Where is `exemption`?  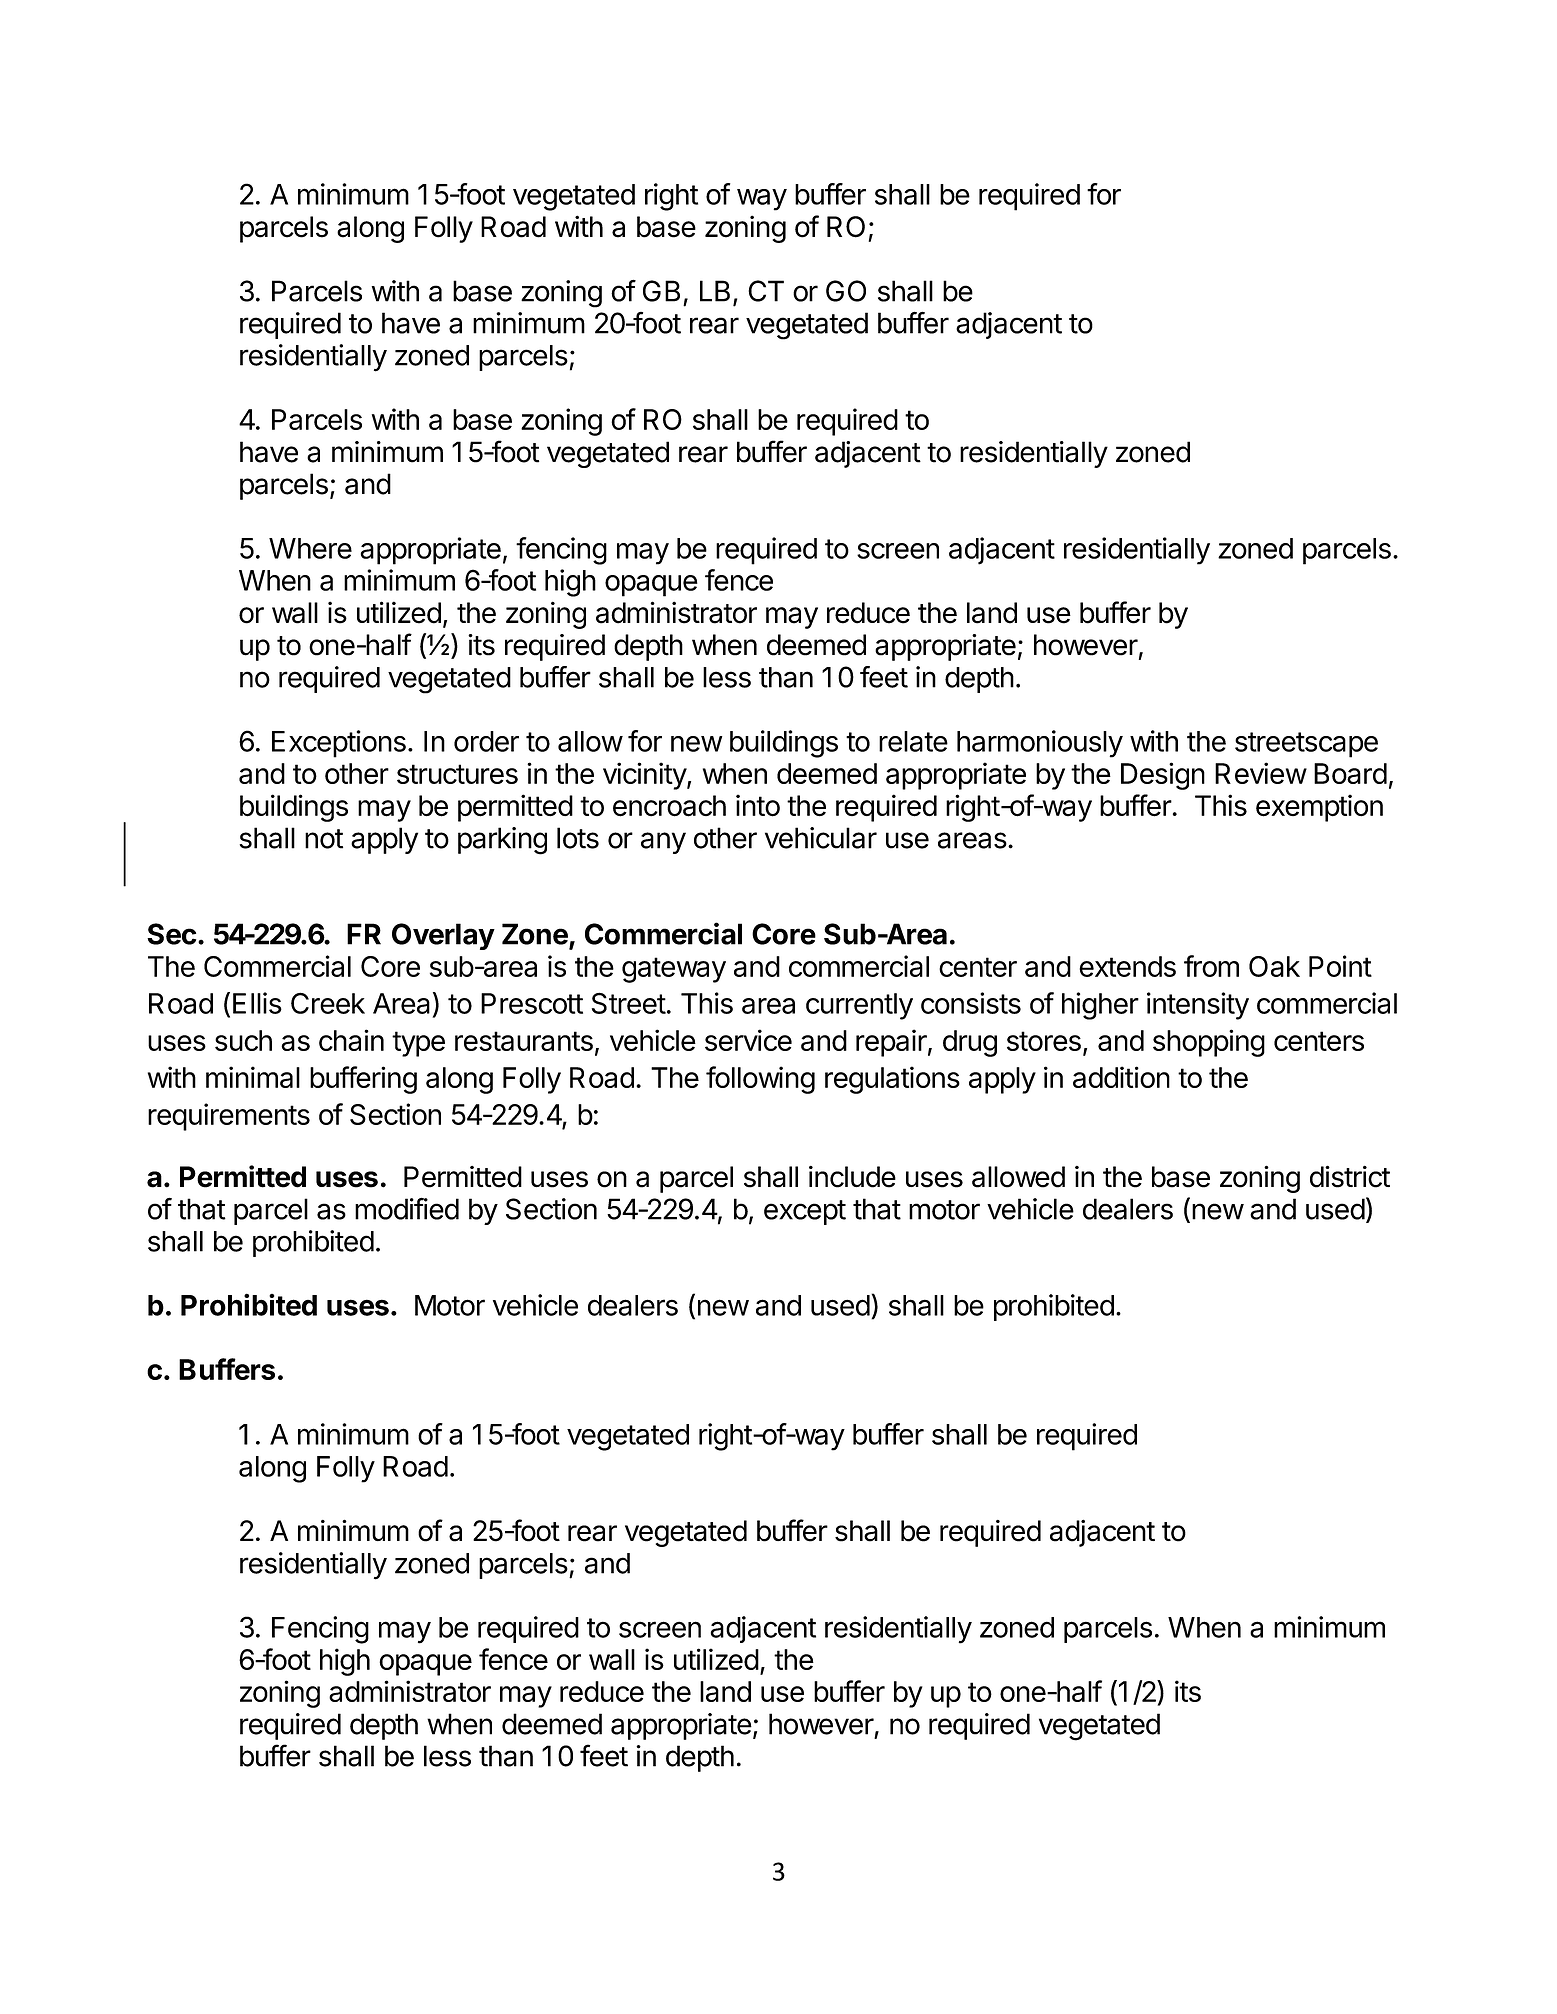 exemption is located at coordinates (1319, 808).
